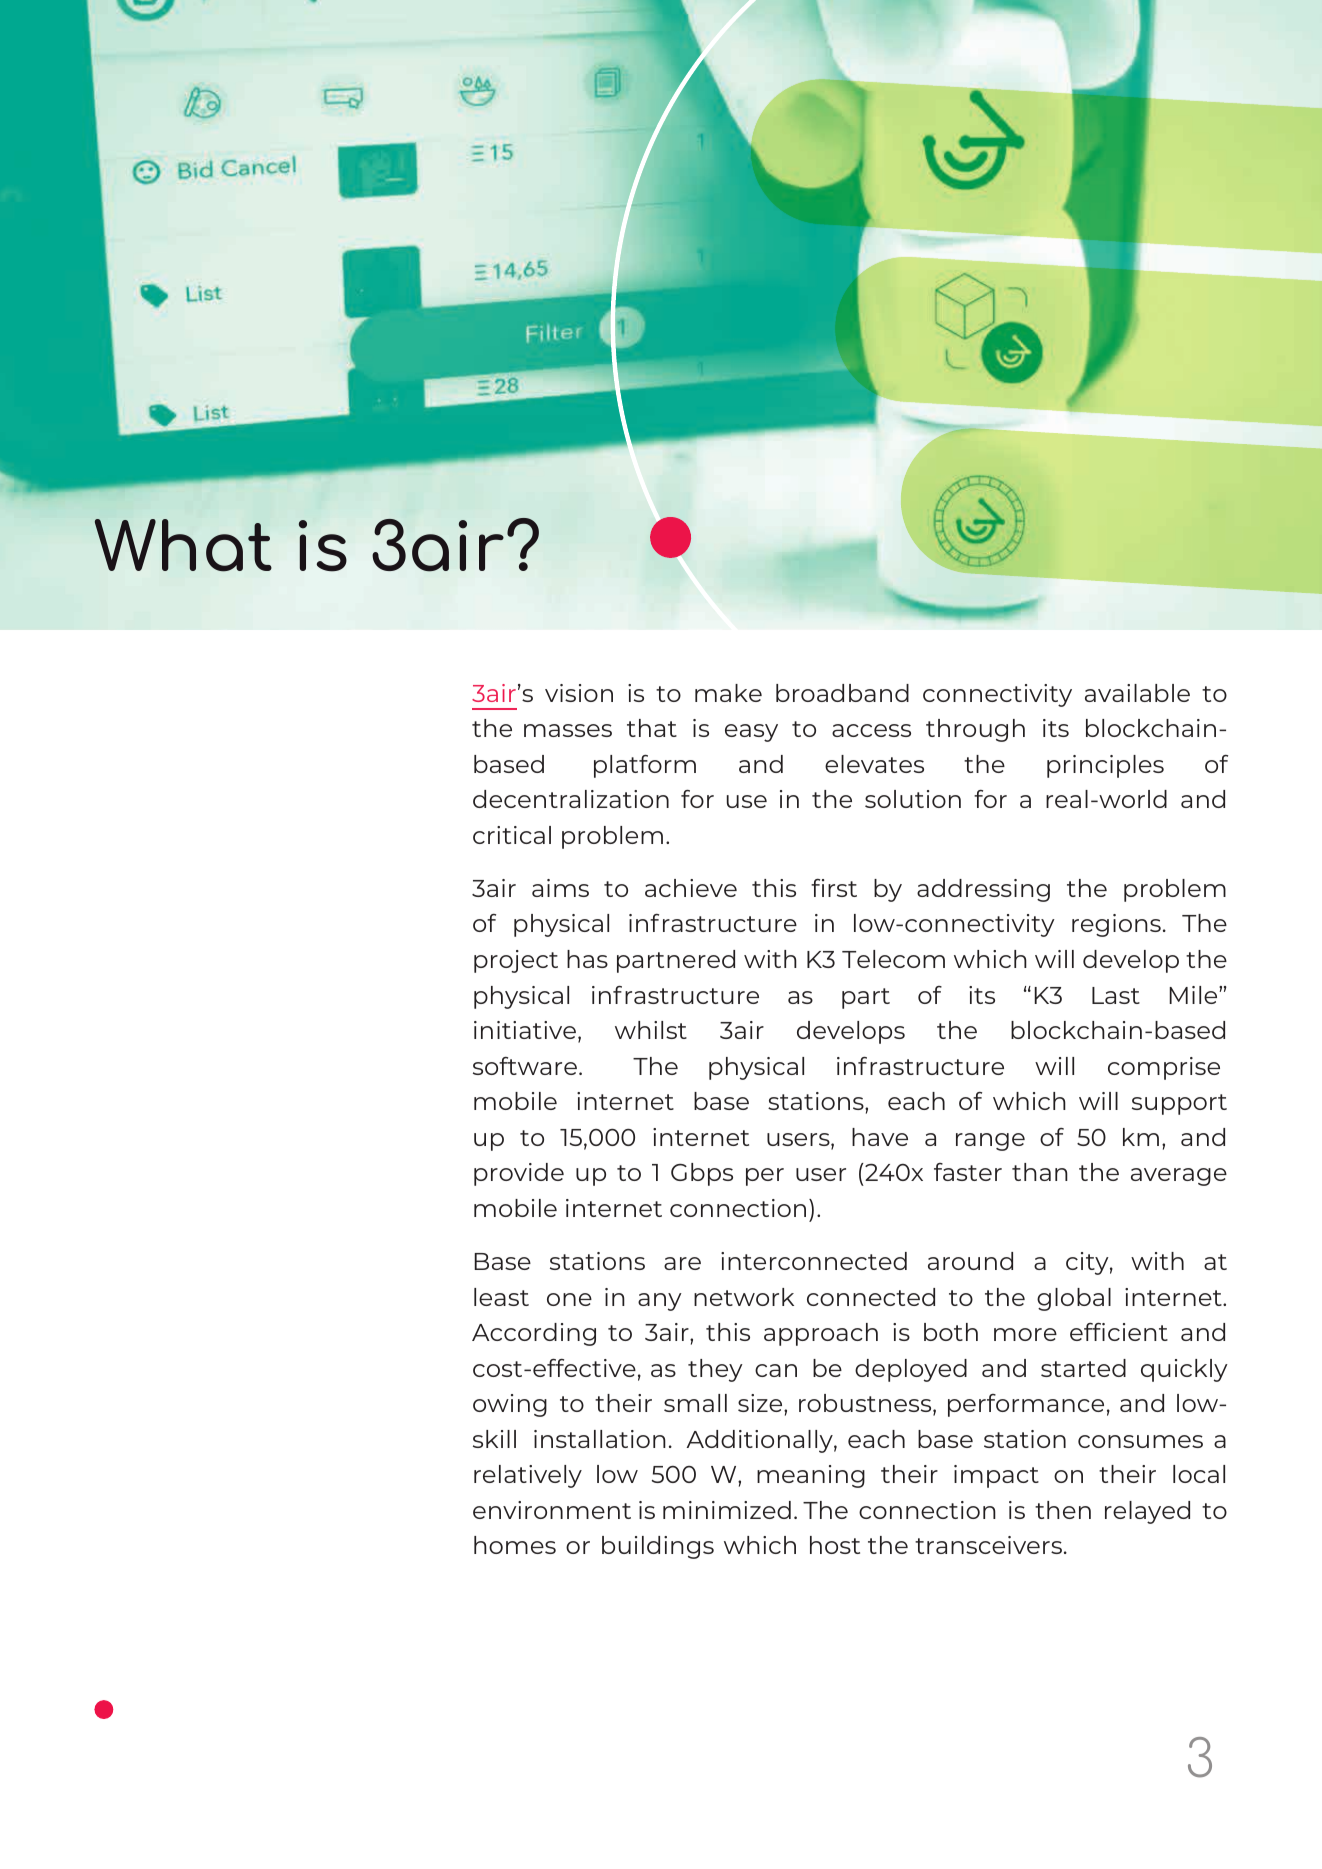 The image size is (1322, 1869). Describe the element at coordinates (1164, 1068) in the page. I see `comprise` at that location.
